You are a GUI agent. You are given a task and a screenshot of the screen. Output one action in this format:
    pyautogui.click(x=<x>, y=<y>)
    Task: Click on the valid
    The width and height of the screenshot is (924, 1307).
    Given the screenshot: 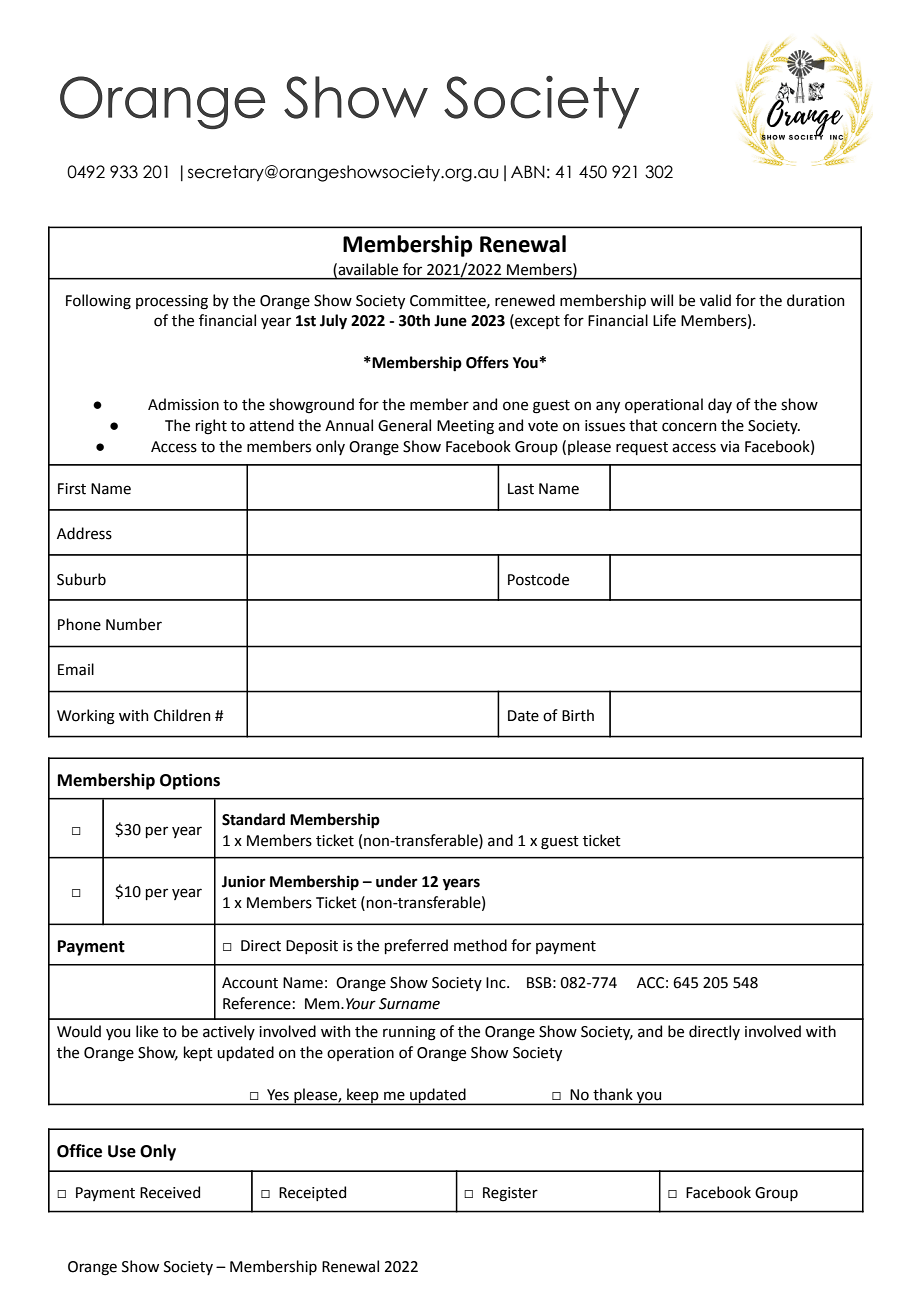 What is the action you would take?
    pyautogui.click(x=715, y=300)
